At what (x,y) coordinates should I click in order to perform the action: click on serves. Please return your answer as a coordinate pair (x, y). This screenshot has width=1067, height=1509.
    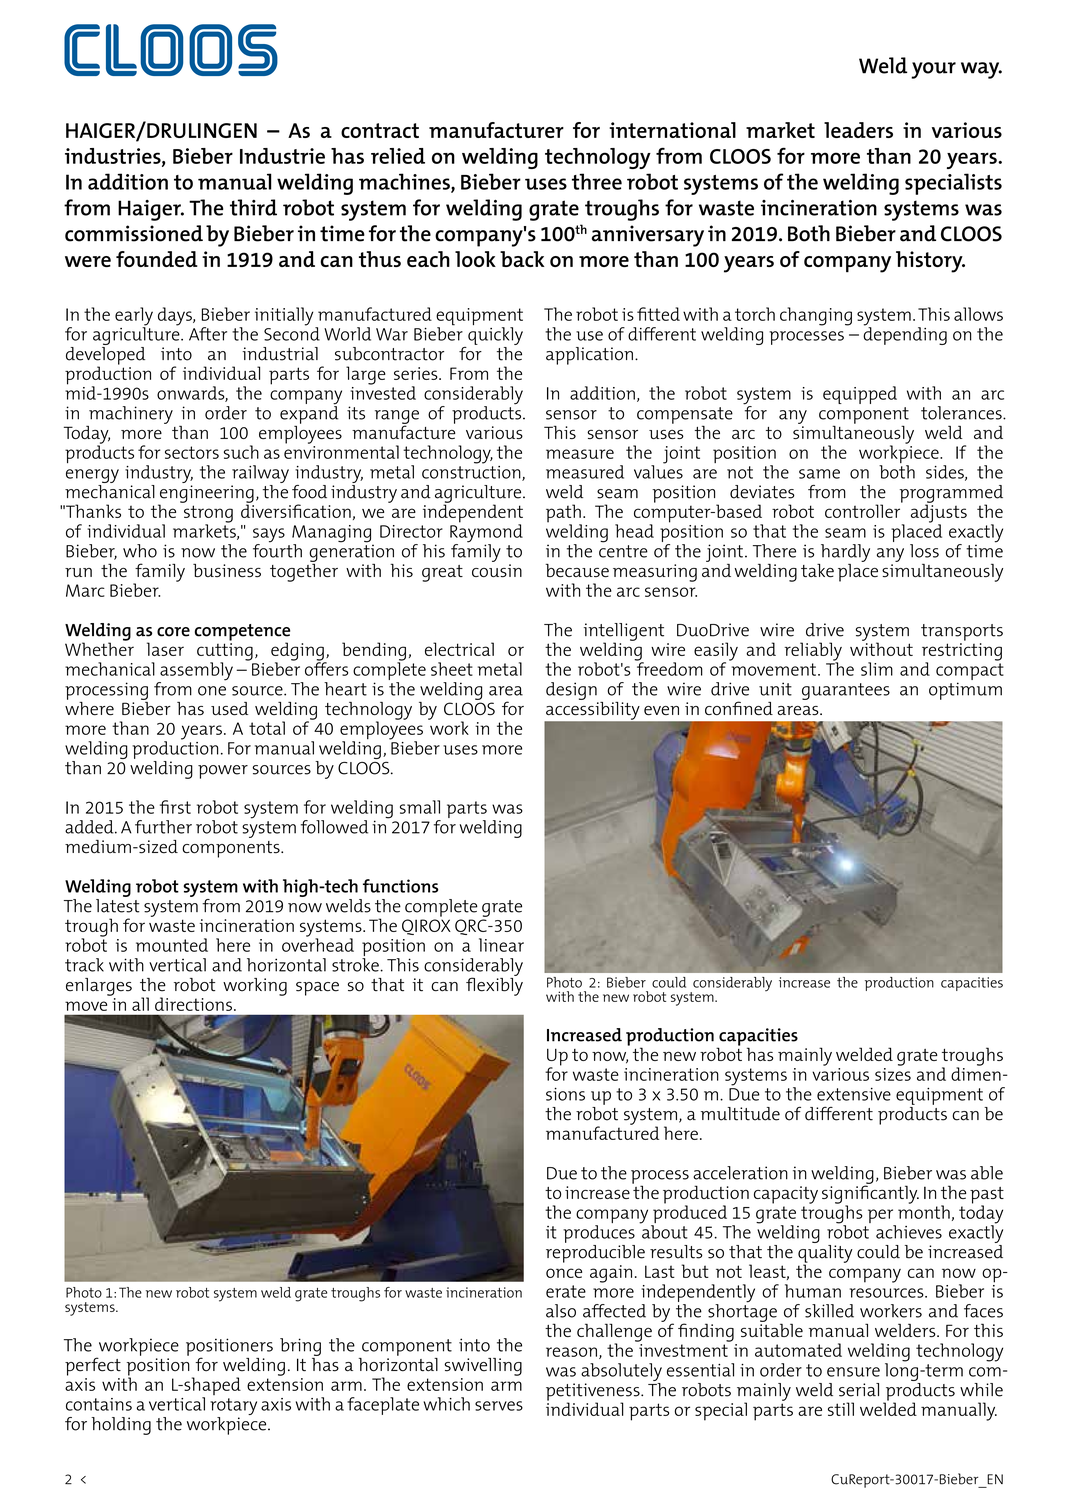
    Looking at the image, I should click on (499, 1406).
